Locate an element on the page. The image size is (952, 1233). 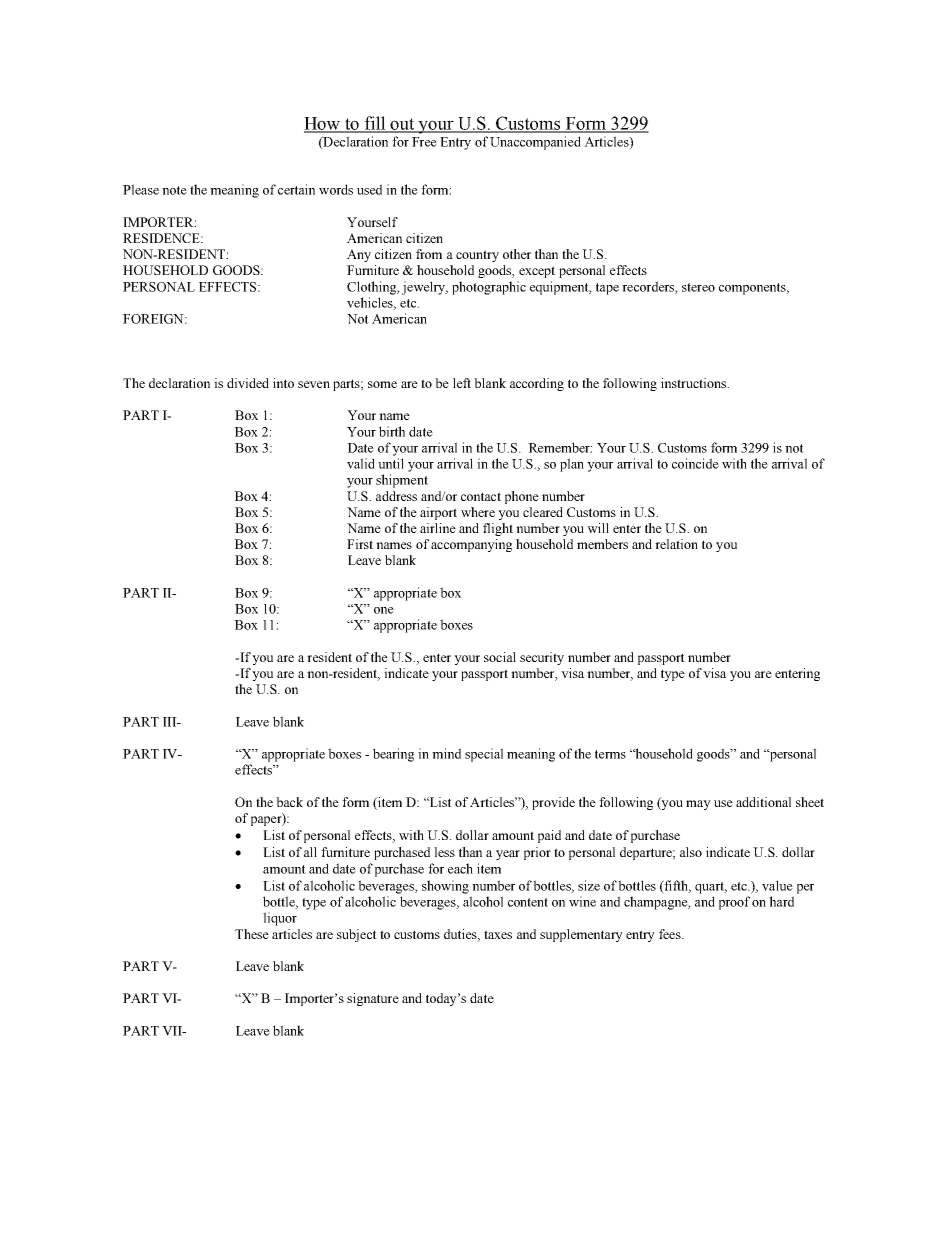
coincide is located at coordinates (695, 463).
